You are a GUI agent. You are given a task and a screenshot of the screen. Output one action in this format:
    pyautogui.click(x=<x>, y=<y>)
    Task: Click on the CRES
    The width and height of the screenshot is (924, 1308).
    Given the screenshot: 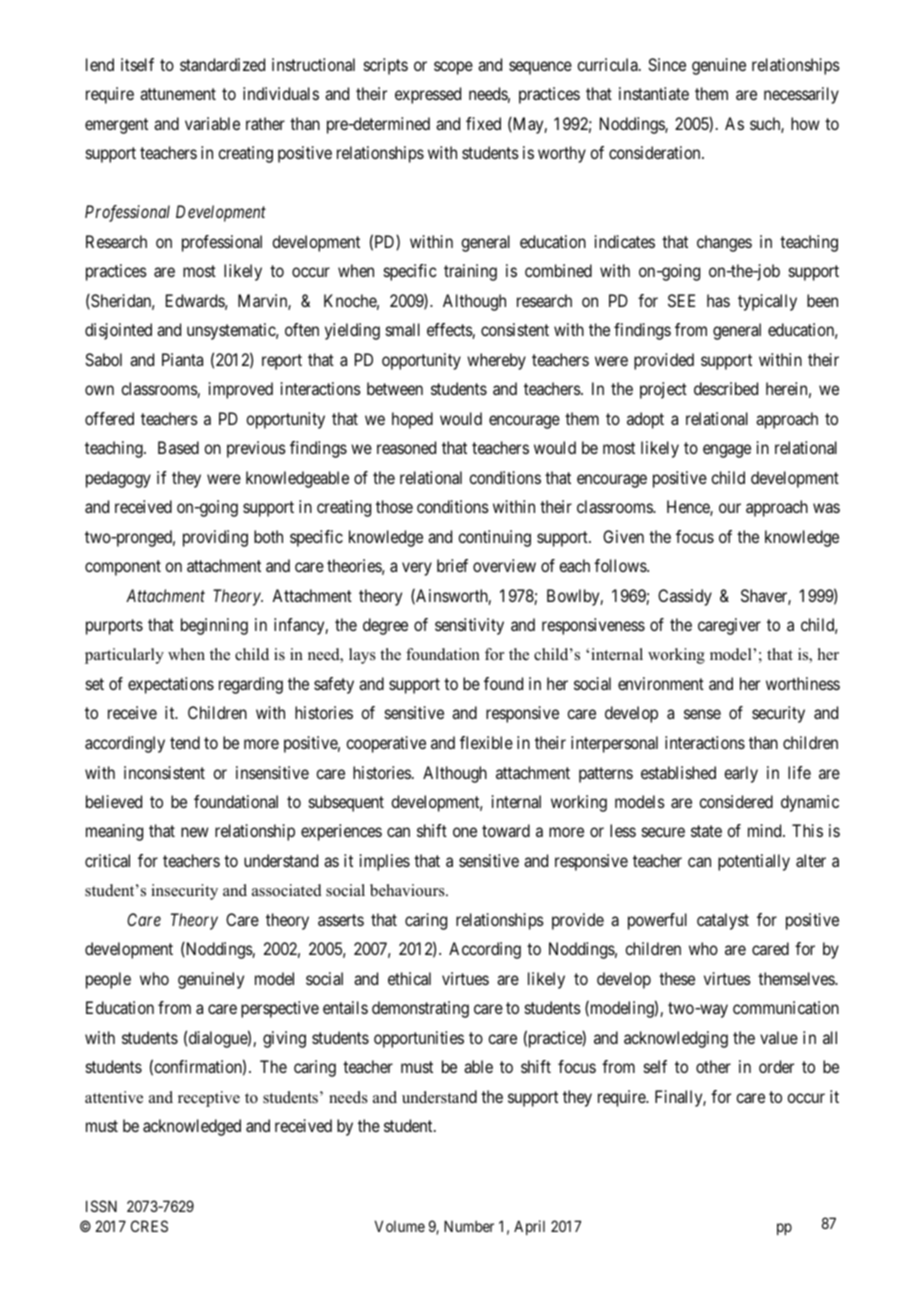 What is the action you would take?
    pyautogui.click(x=149, y=1226)
